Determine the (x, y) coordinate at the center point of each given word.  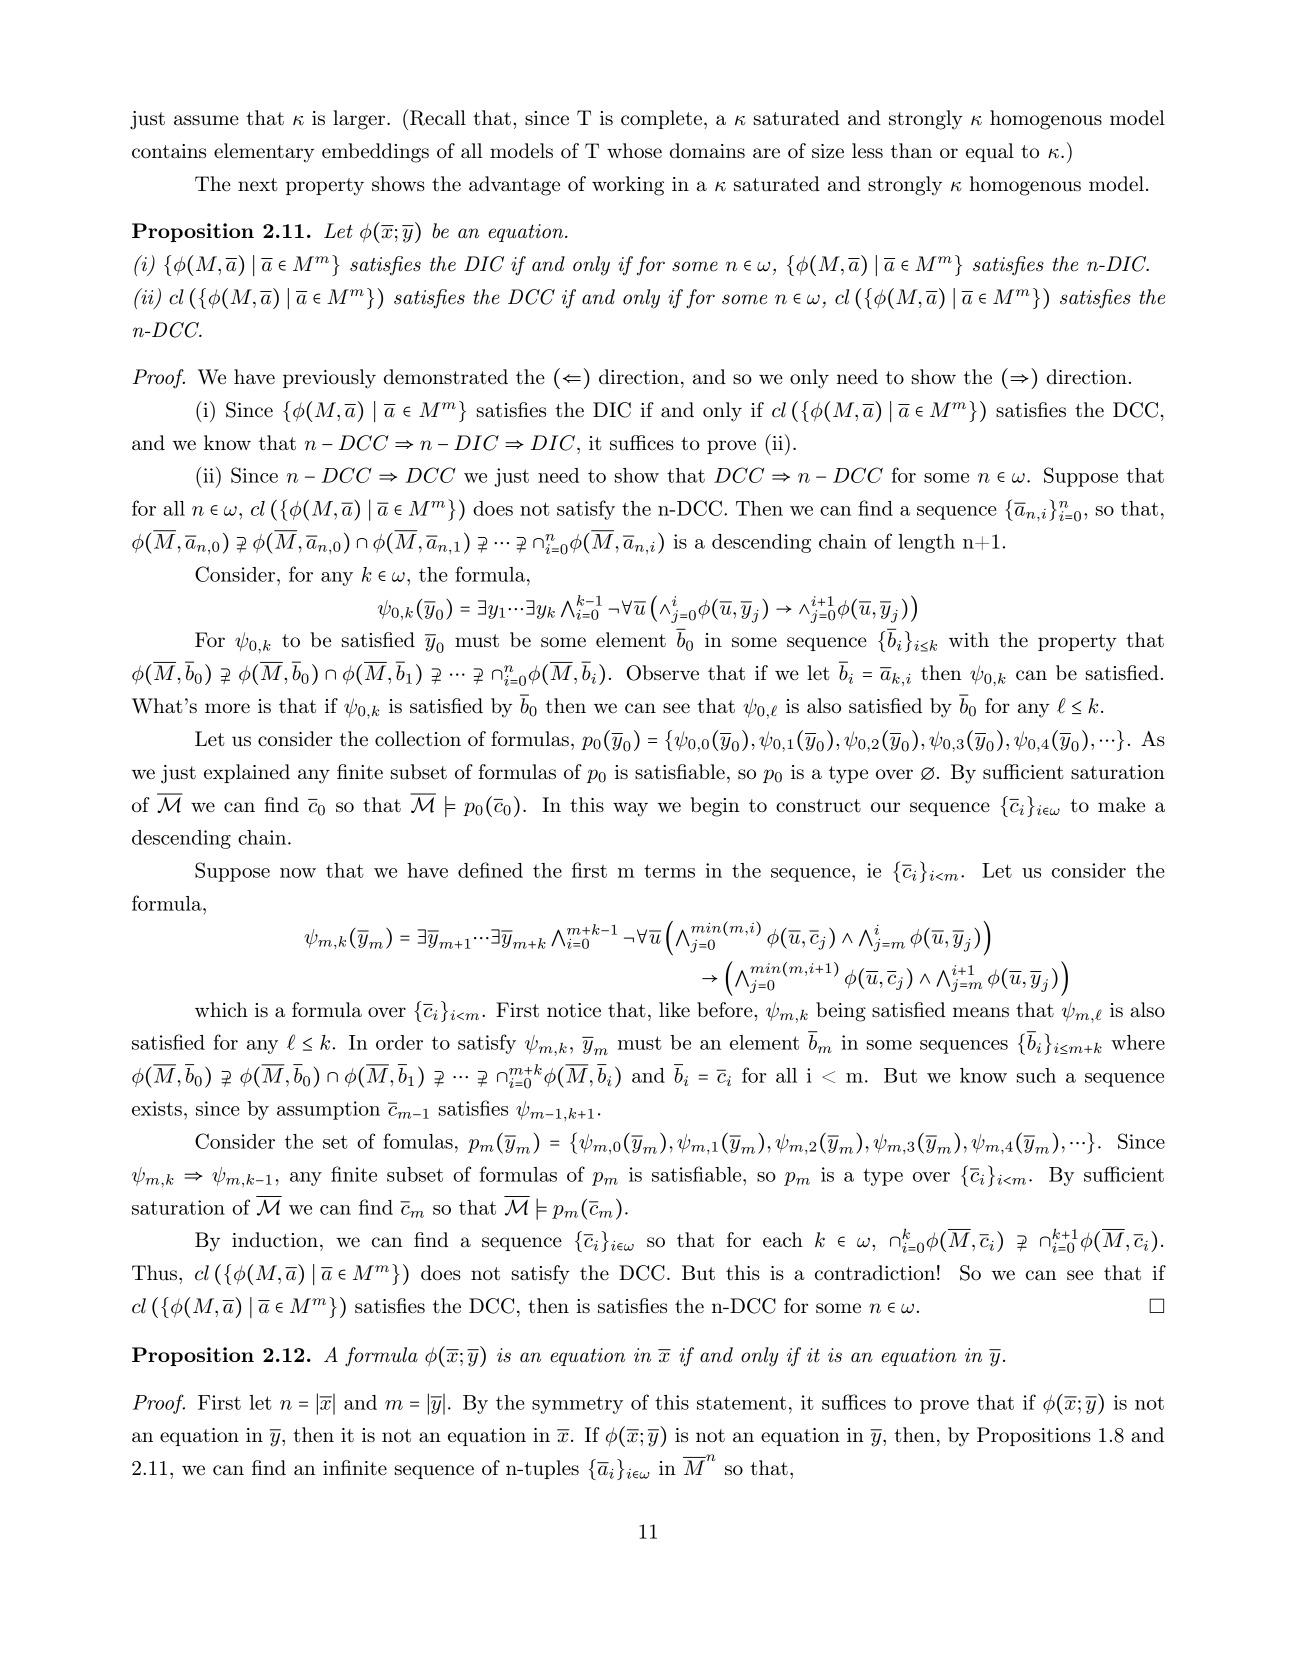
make (1121, 805)
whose (634, 151)
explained (247, 773)
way (630, 809)
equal (990, 152)
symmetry (577, 1405)
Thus (154, 1273)
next (257, 184)
